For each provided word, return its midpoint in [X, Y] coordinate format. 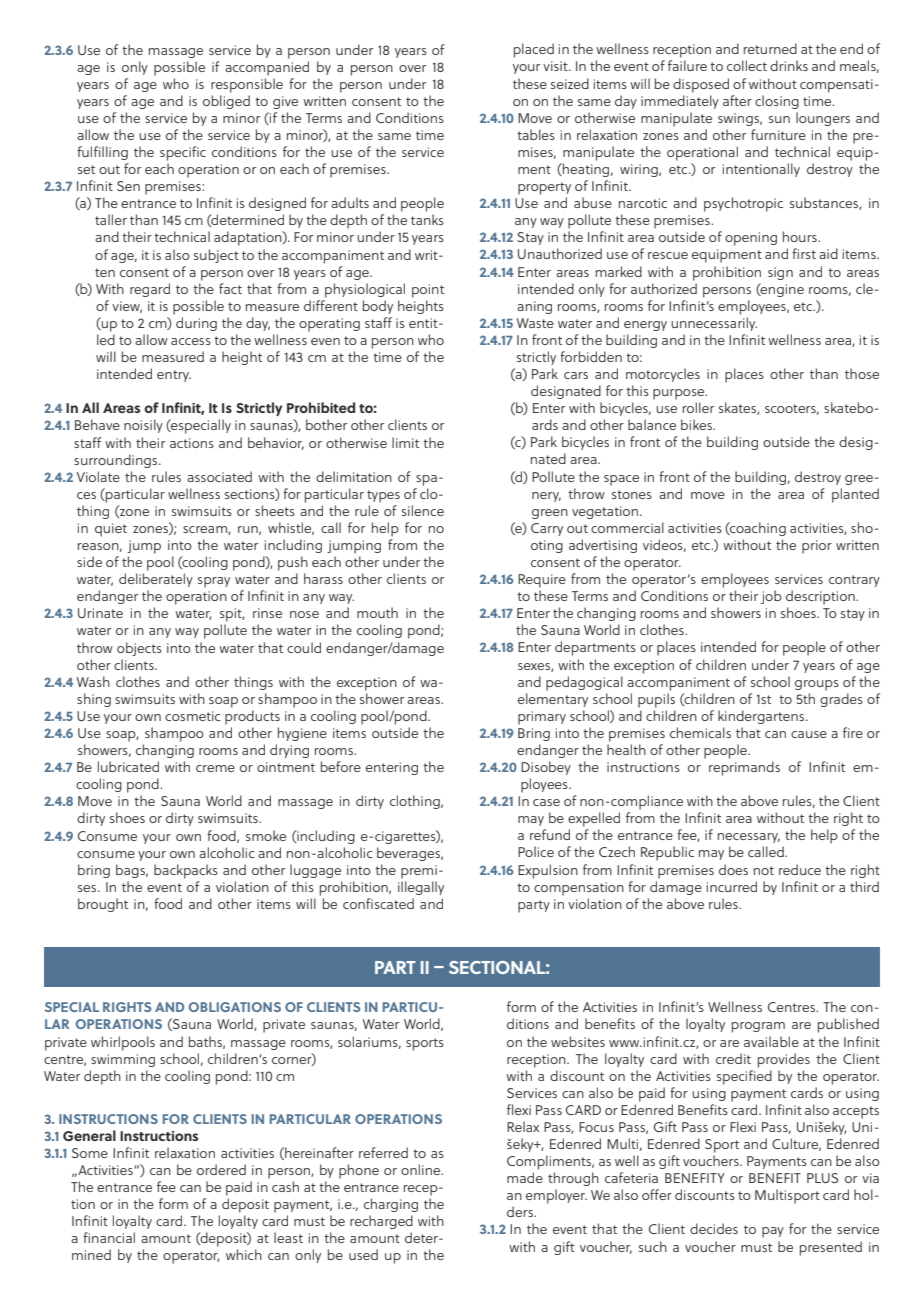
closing [777, 102]
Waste [535, 323]
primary [542, 718]
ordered [221, 1169]
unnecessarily [714, 324]
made [525, 1177]
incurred [732, 886]
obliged [226, 102]
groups [817, 685]
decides [714, 1228]
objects [139, 649]
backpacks [186, 871]
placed [534, 50]
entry [174, 376]
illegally [421, 888]
